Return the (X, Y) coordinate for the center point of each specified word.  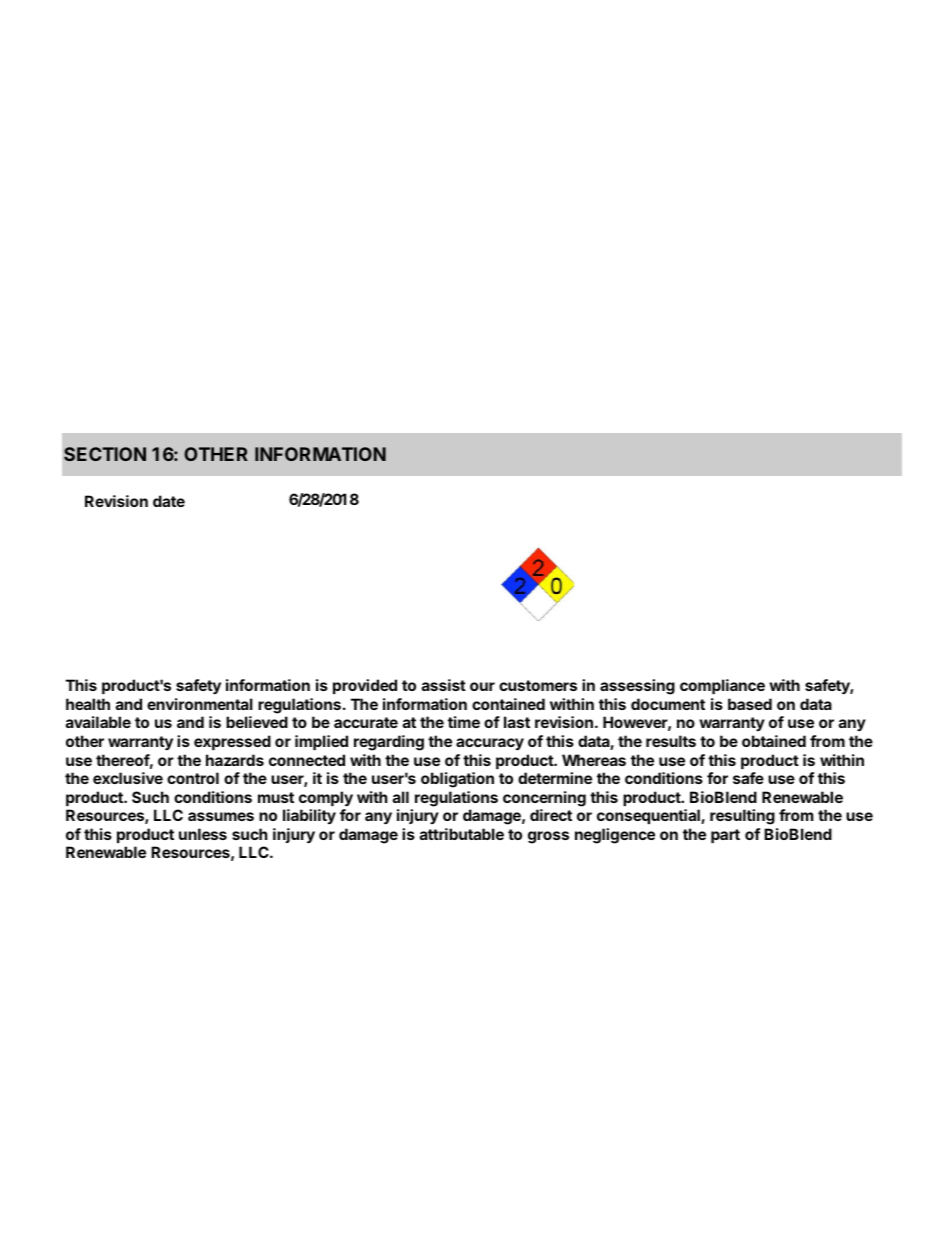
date (169, 501)
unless (203, 834)
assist (444, 685)
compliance (722, 686)
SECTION (105, 454)
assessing (637, 687)
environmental (200, 704)
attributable (462, 834)
